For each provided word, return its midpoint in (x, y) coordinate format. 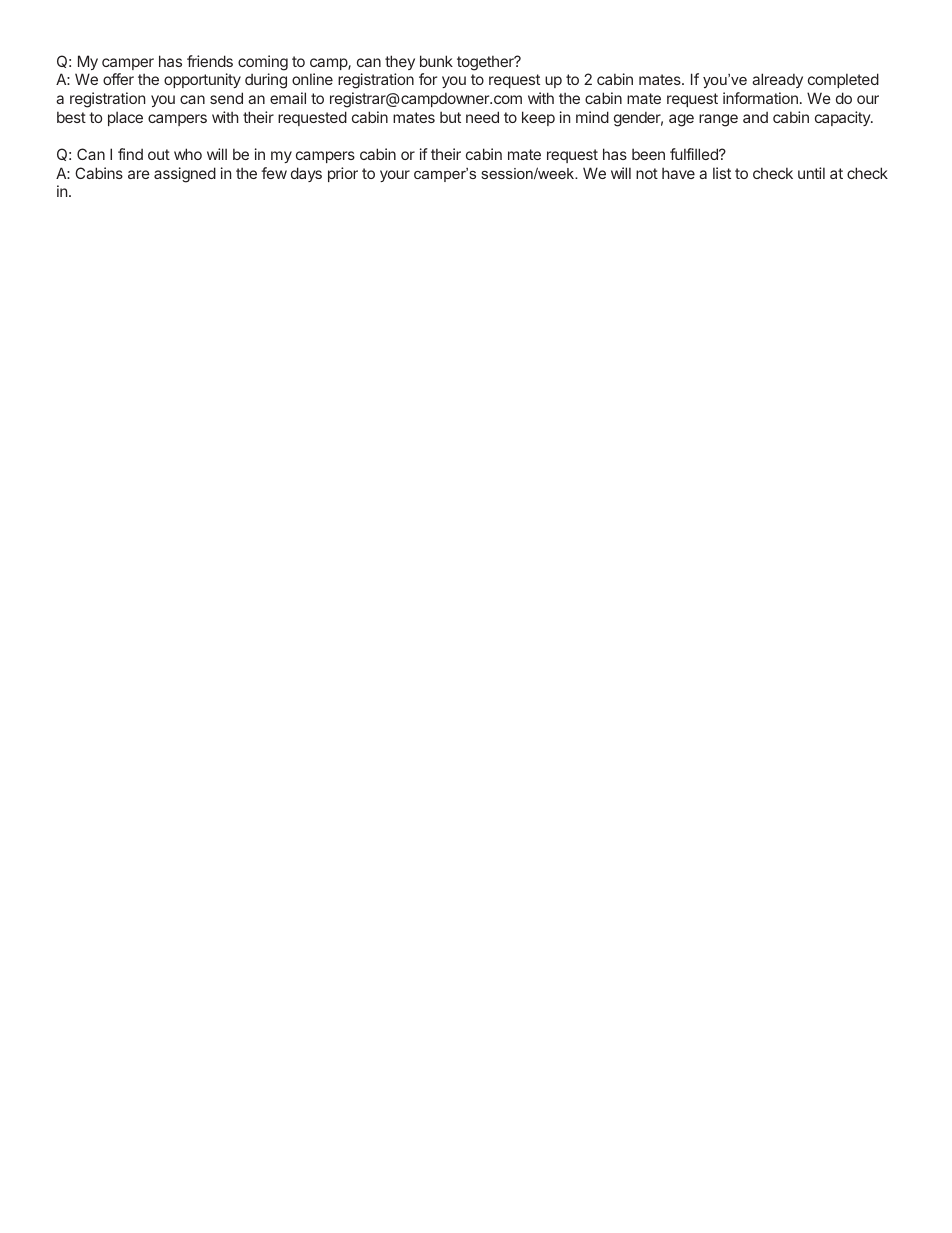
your (395, 176)
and (755, 117)
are (139, 174)
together (486, 63)
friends (210, 61)
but (450, 117)
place (125, 118)
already (777, 80)
